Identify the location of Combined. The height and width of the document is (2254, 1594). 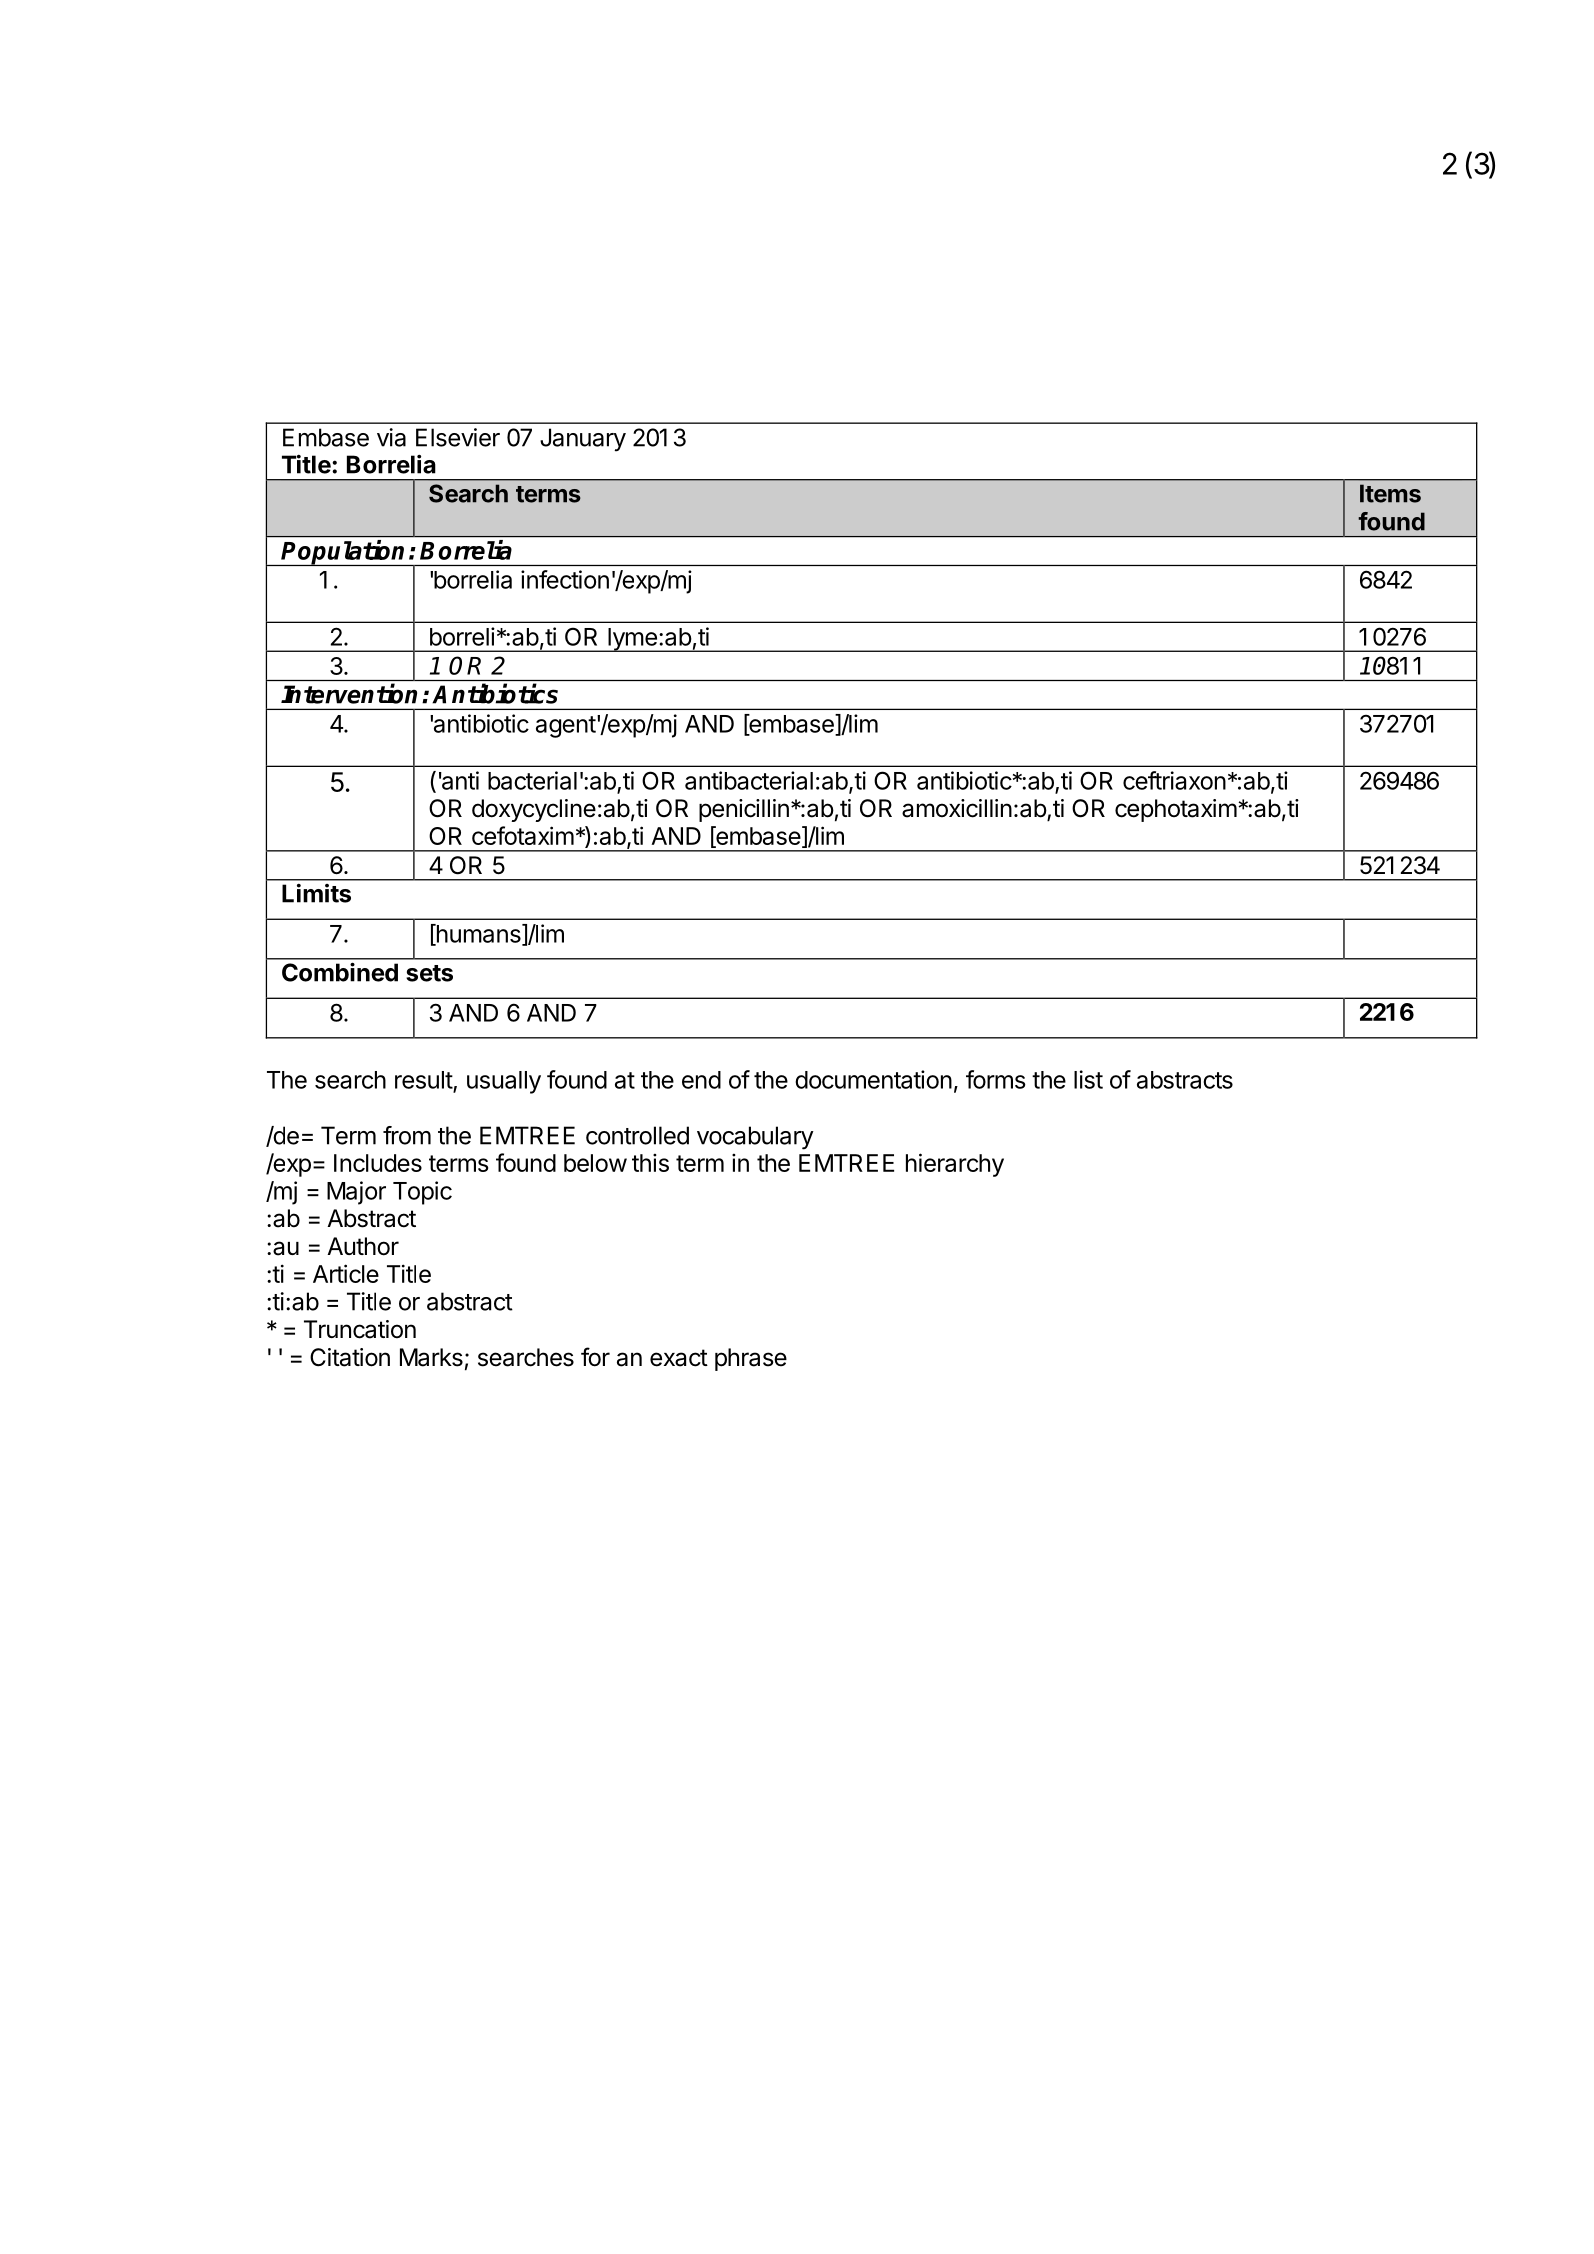
(340, 972).
